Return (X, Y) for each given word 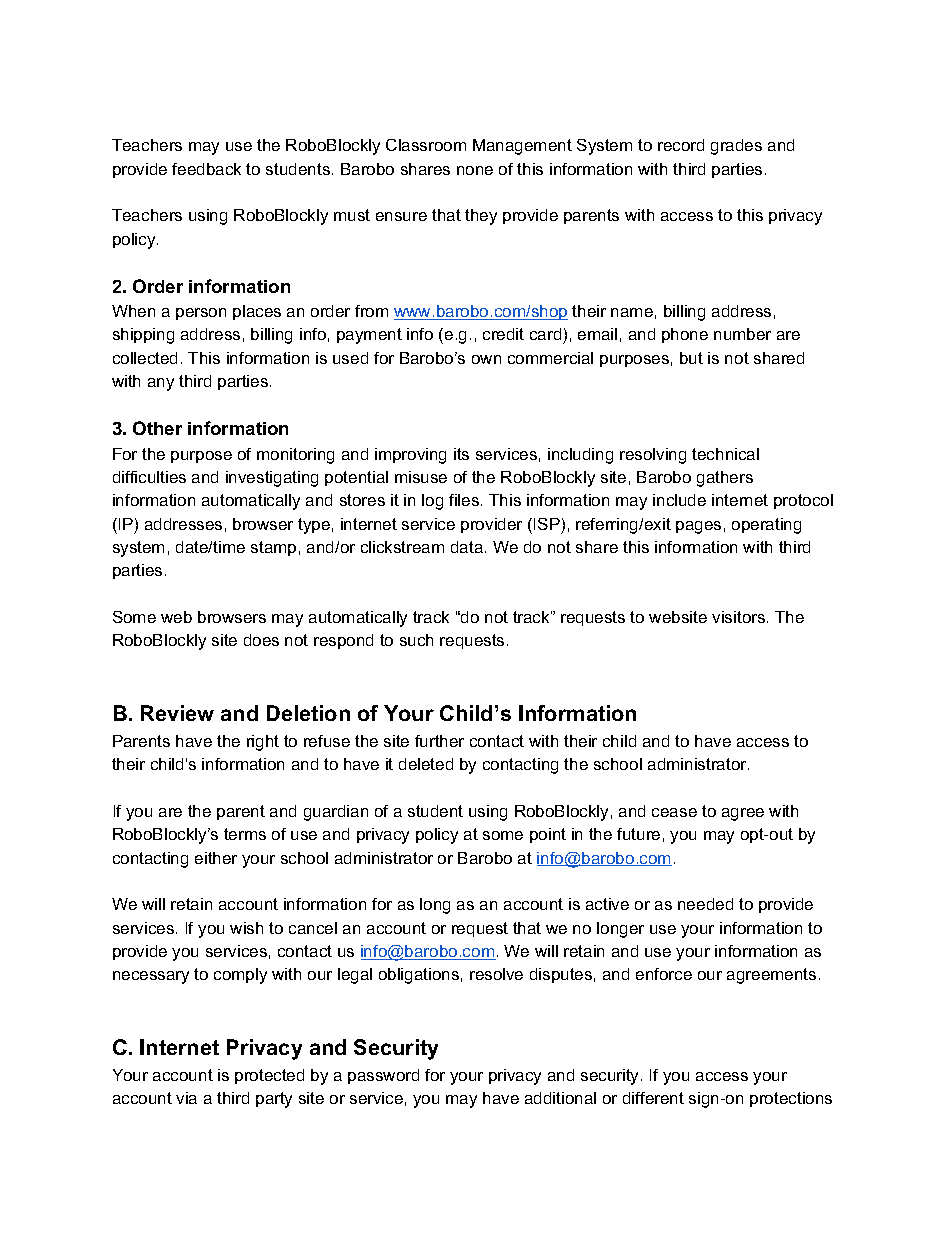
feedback (206, 169)
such (416, 640)
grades (736, 147)
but (691, 358)
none (475, 170)
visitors (740, 617)
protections (791, 1099)
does (261, 640)
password (383, 1076)
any (161, 384)
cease (674, 812)
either (216, 858)
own (486, 359)
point (548, 835)
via (186, 1098)
